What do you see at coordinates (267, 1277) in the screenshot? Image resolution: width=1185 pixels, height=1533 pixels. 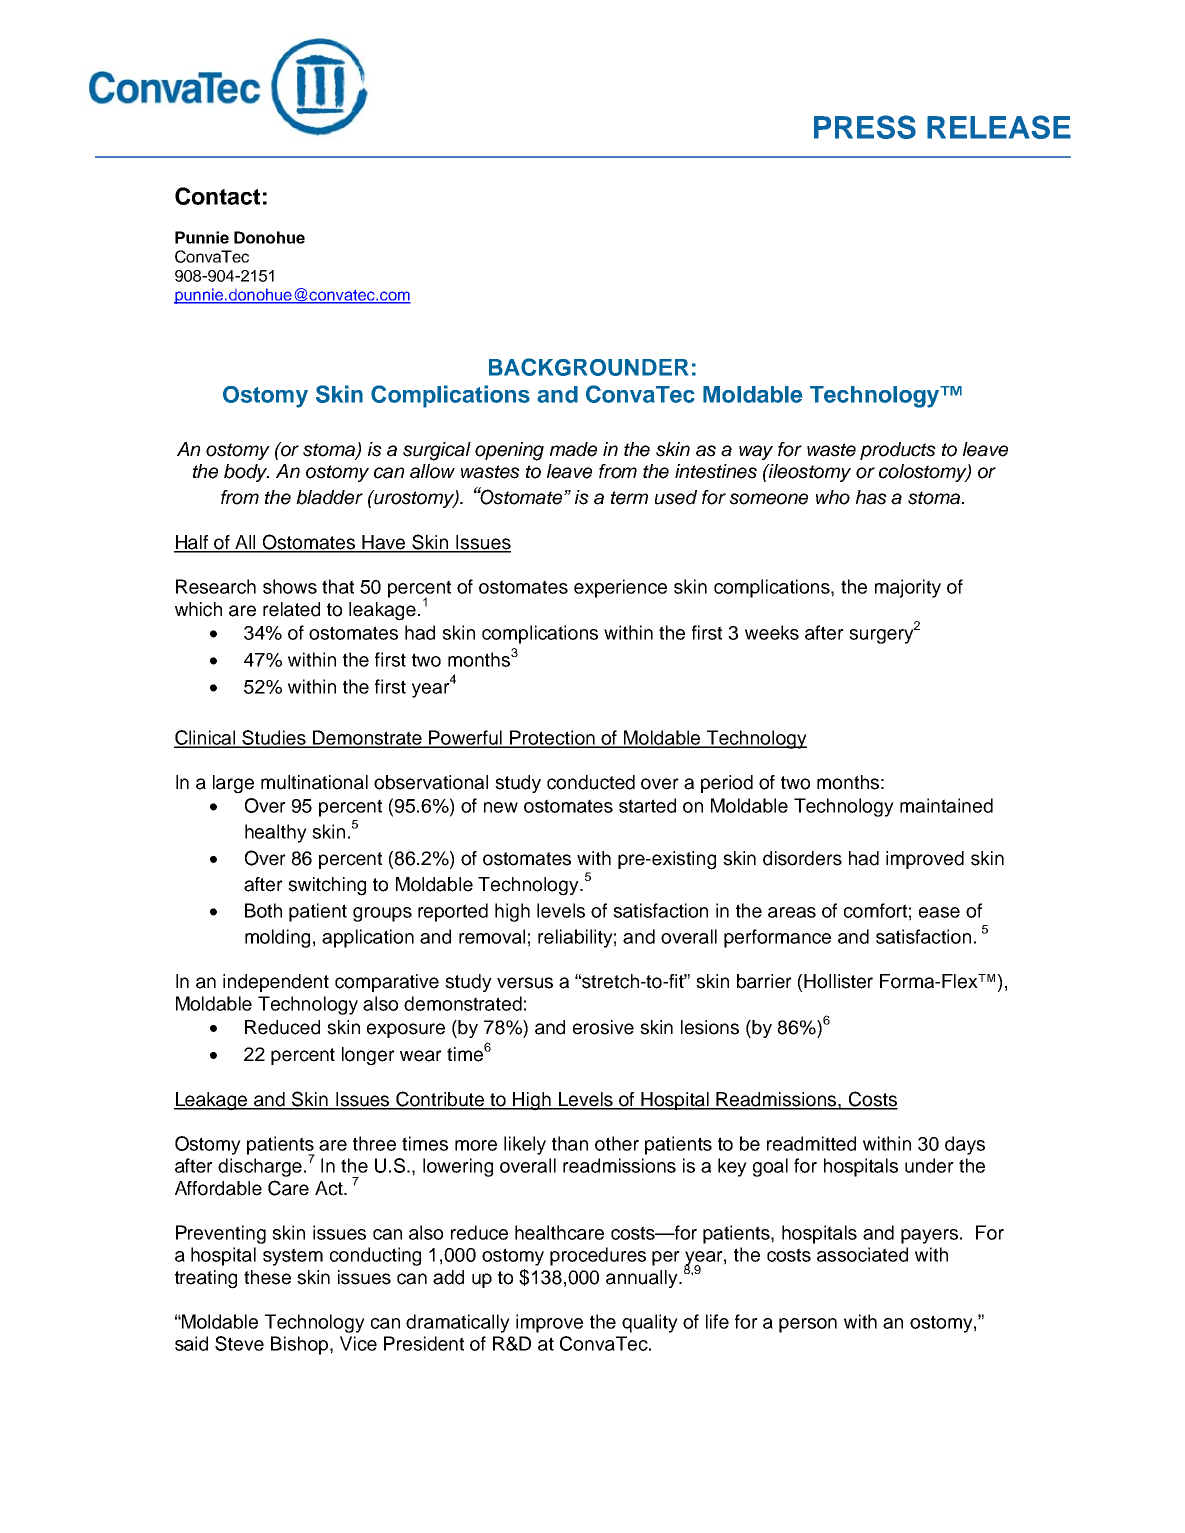 I see `these` at bounding box center [267, 1277].
